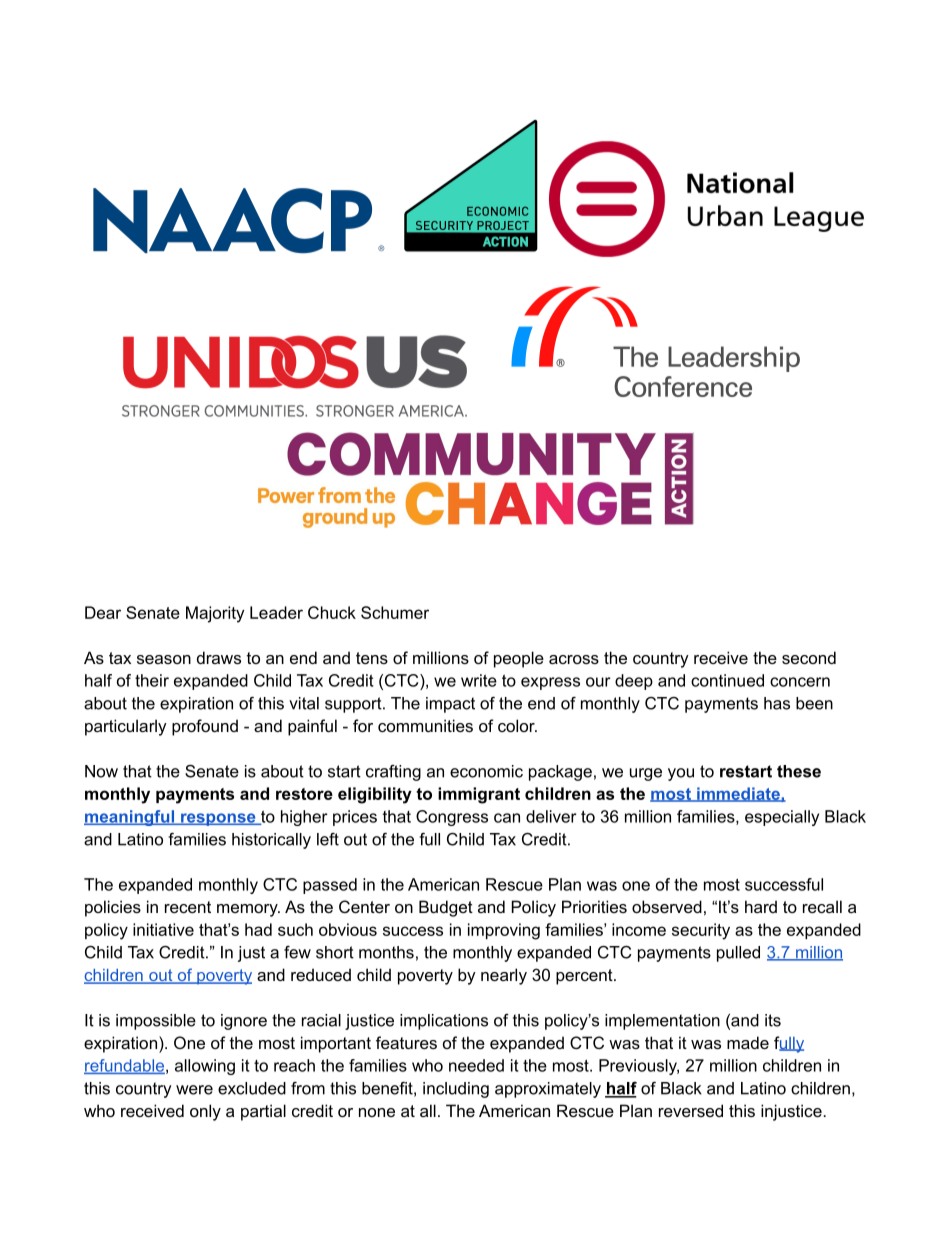 This screenshot has width=952, height=1233. Describe the element at coordinates (194, 1090) in the screenshot. I see `were` at that location.
